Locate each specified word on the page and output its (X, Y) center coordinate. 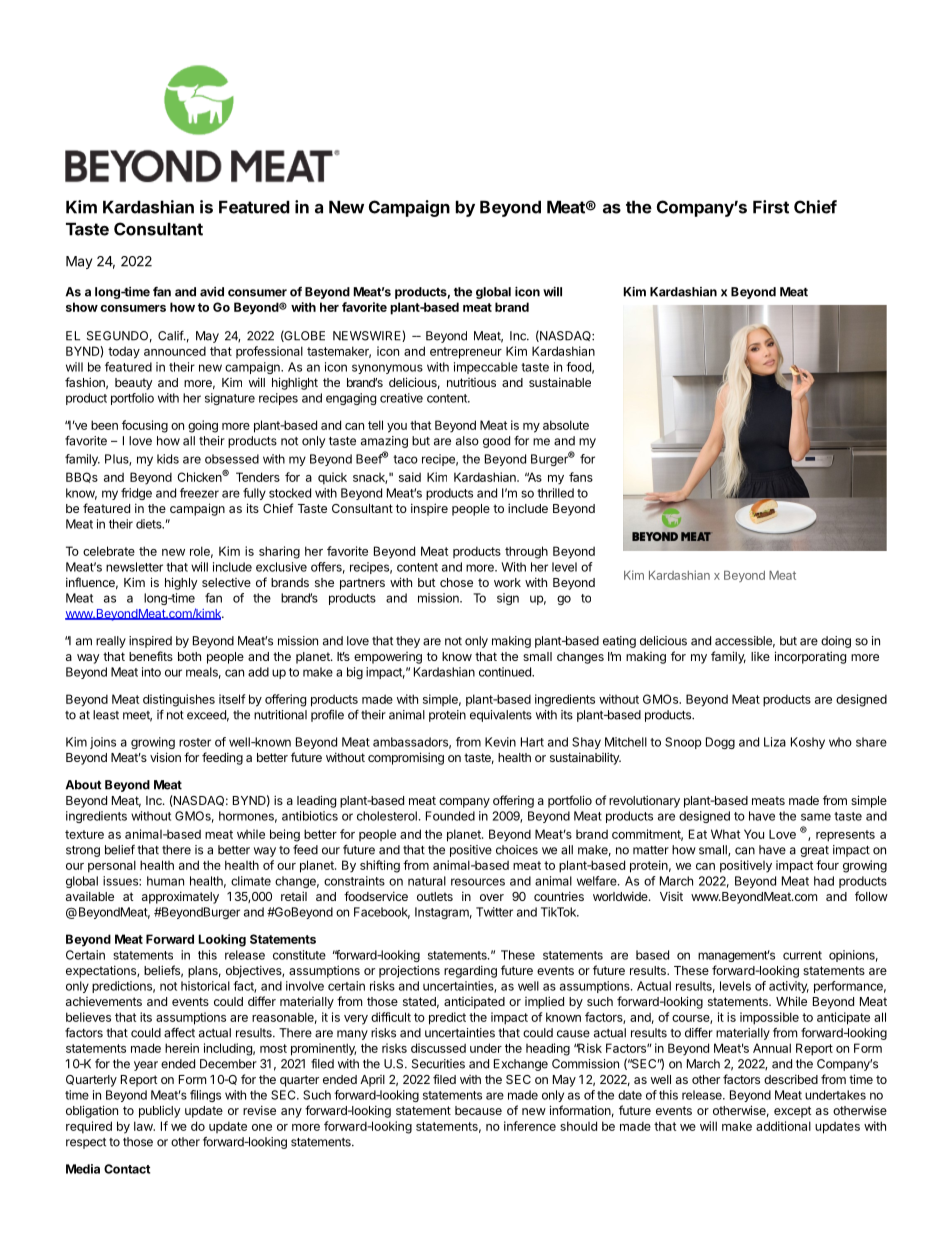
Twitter (494, 912)
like (760, 656)
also (467, 441)
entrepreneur (466, 353)
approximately (180, 897)
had (824, 881)
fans (581, 477)
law (144, 1126)
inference (530, 1126)
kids (168, 459)
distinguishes (179, 700)
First (771, 207)
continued (506, 672)
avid (212, 292)
